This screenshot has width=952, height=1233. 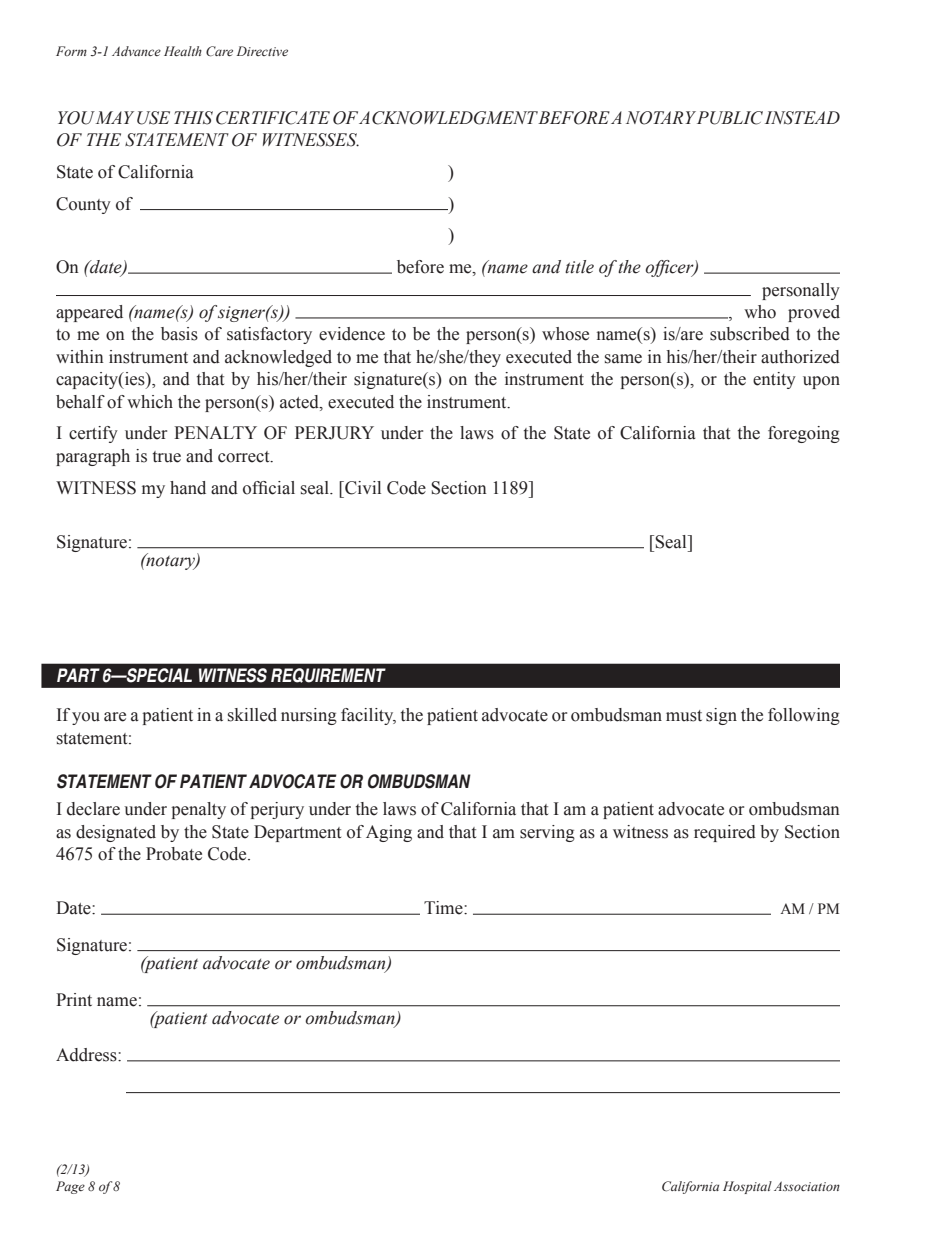 I want to click on Aging, so click(x=389, y=833).
